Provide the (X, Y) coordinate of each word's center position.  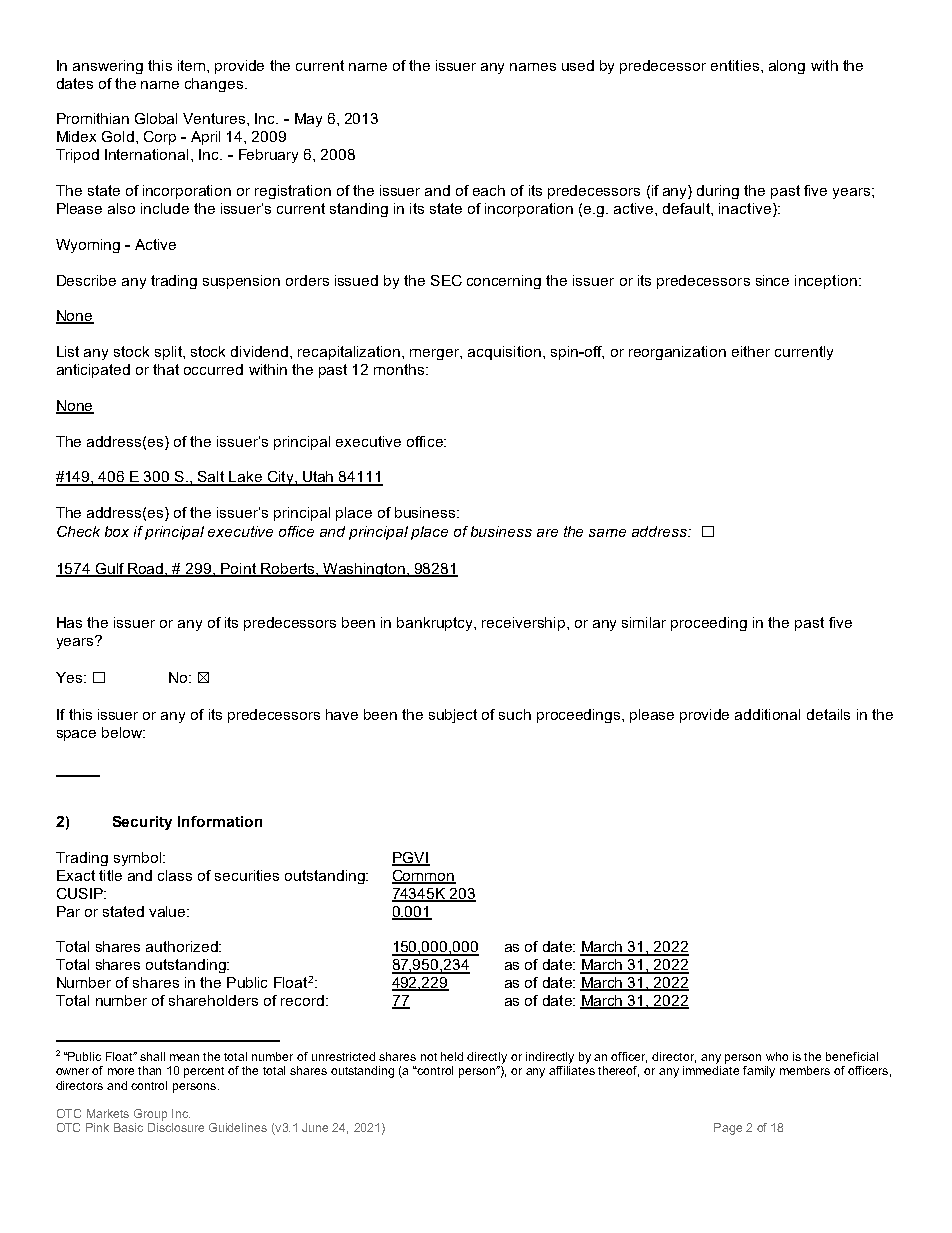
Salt (211, 478)
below (123, 732)
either (751, 351)
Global (156, 118)
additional (767, 714)
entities (735, 65)
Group (150, 1115)
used (578, 65)
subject (453, 716)
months (400, 369)
